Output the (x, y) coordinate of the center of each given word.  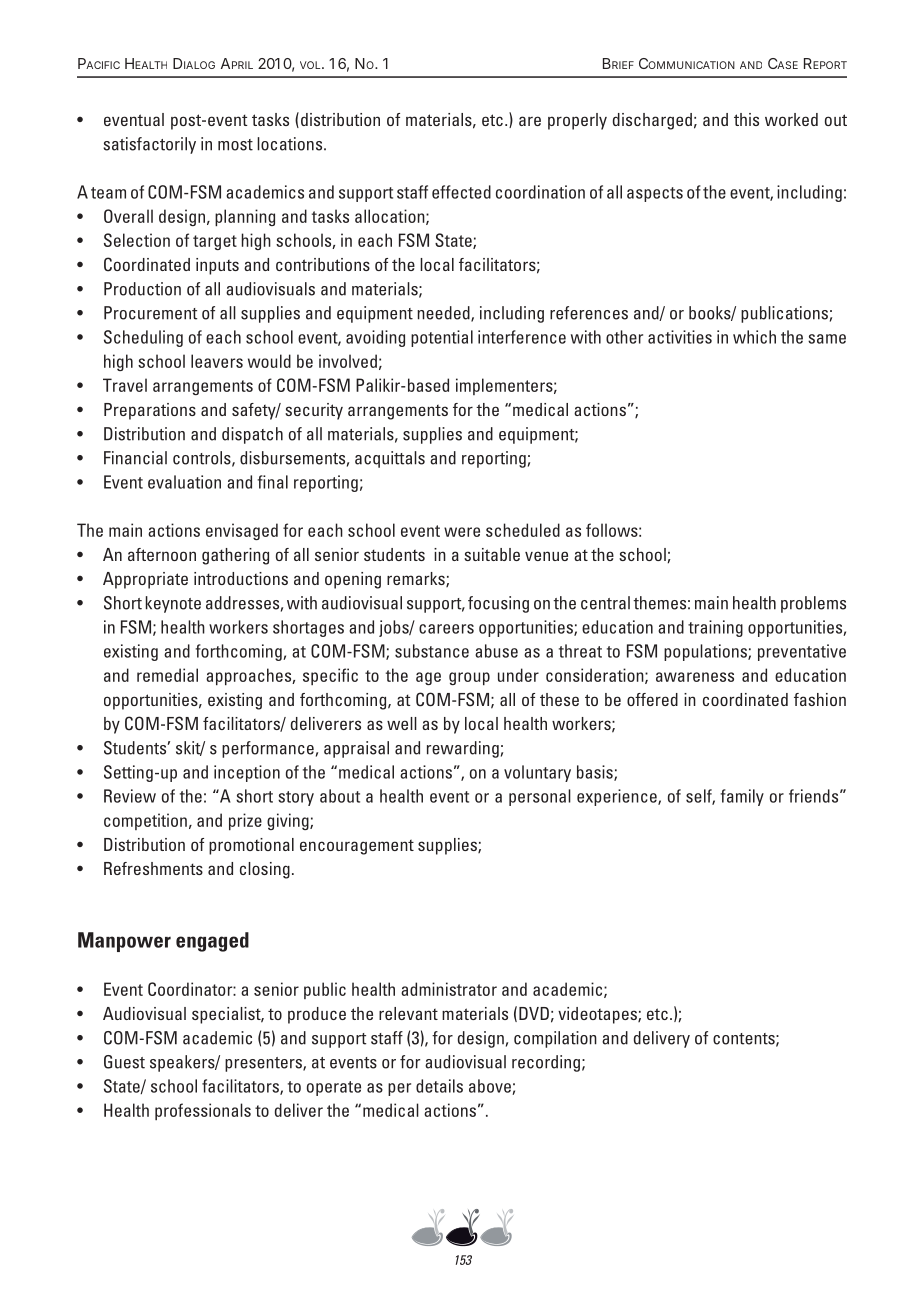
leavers (217, 361)
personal (540, 797)
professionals (203, 1111)
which (754, 337)
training (715, 628)
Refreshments (153, 868)
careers (446, 629)
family (742, 797)
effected (461, 192)
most (235, 145)
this (746, 119)
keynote (173, 604)
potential (442, 338)
